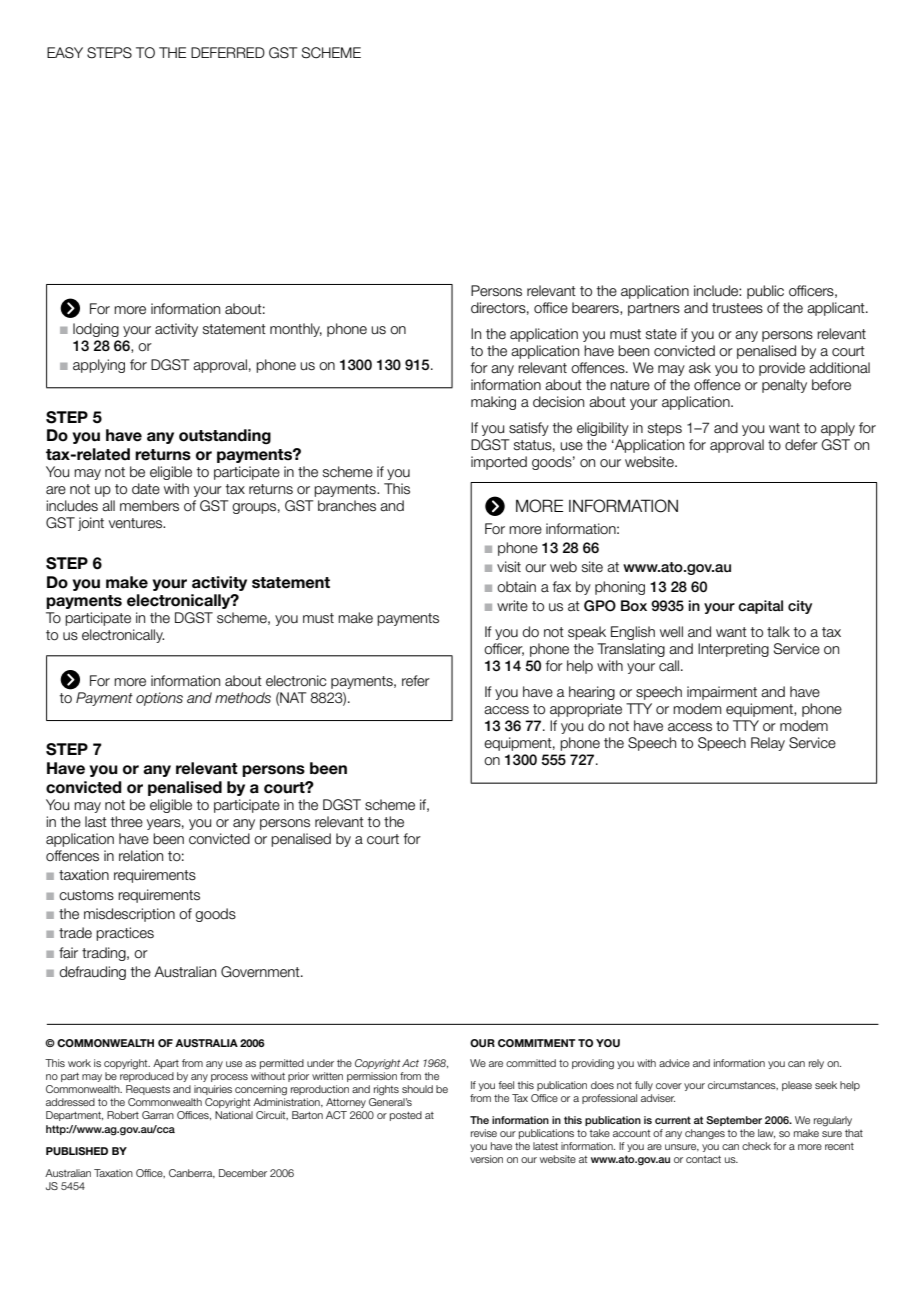  I want to click on options, so click(159, 699).
